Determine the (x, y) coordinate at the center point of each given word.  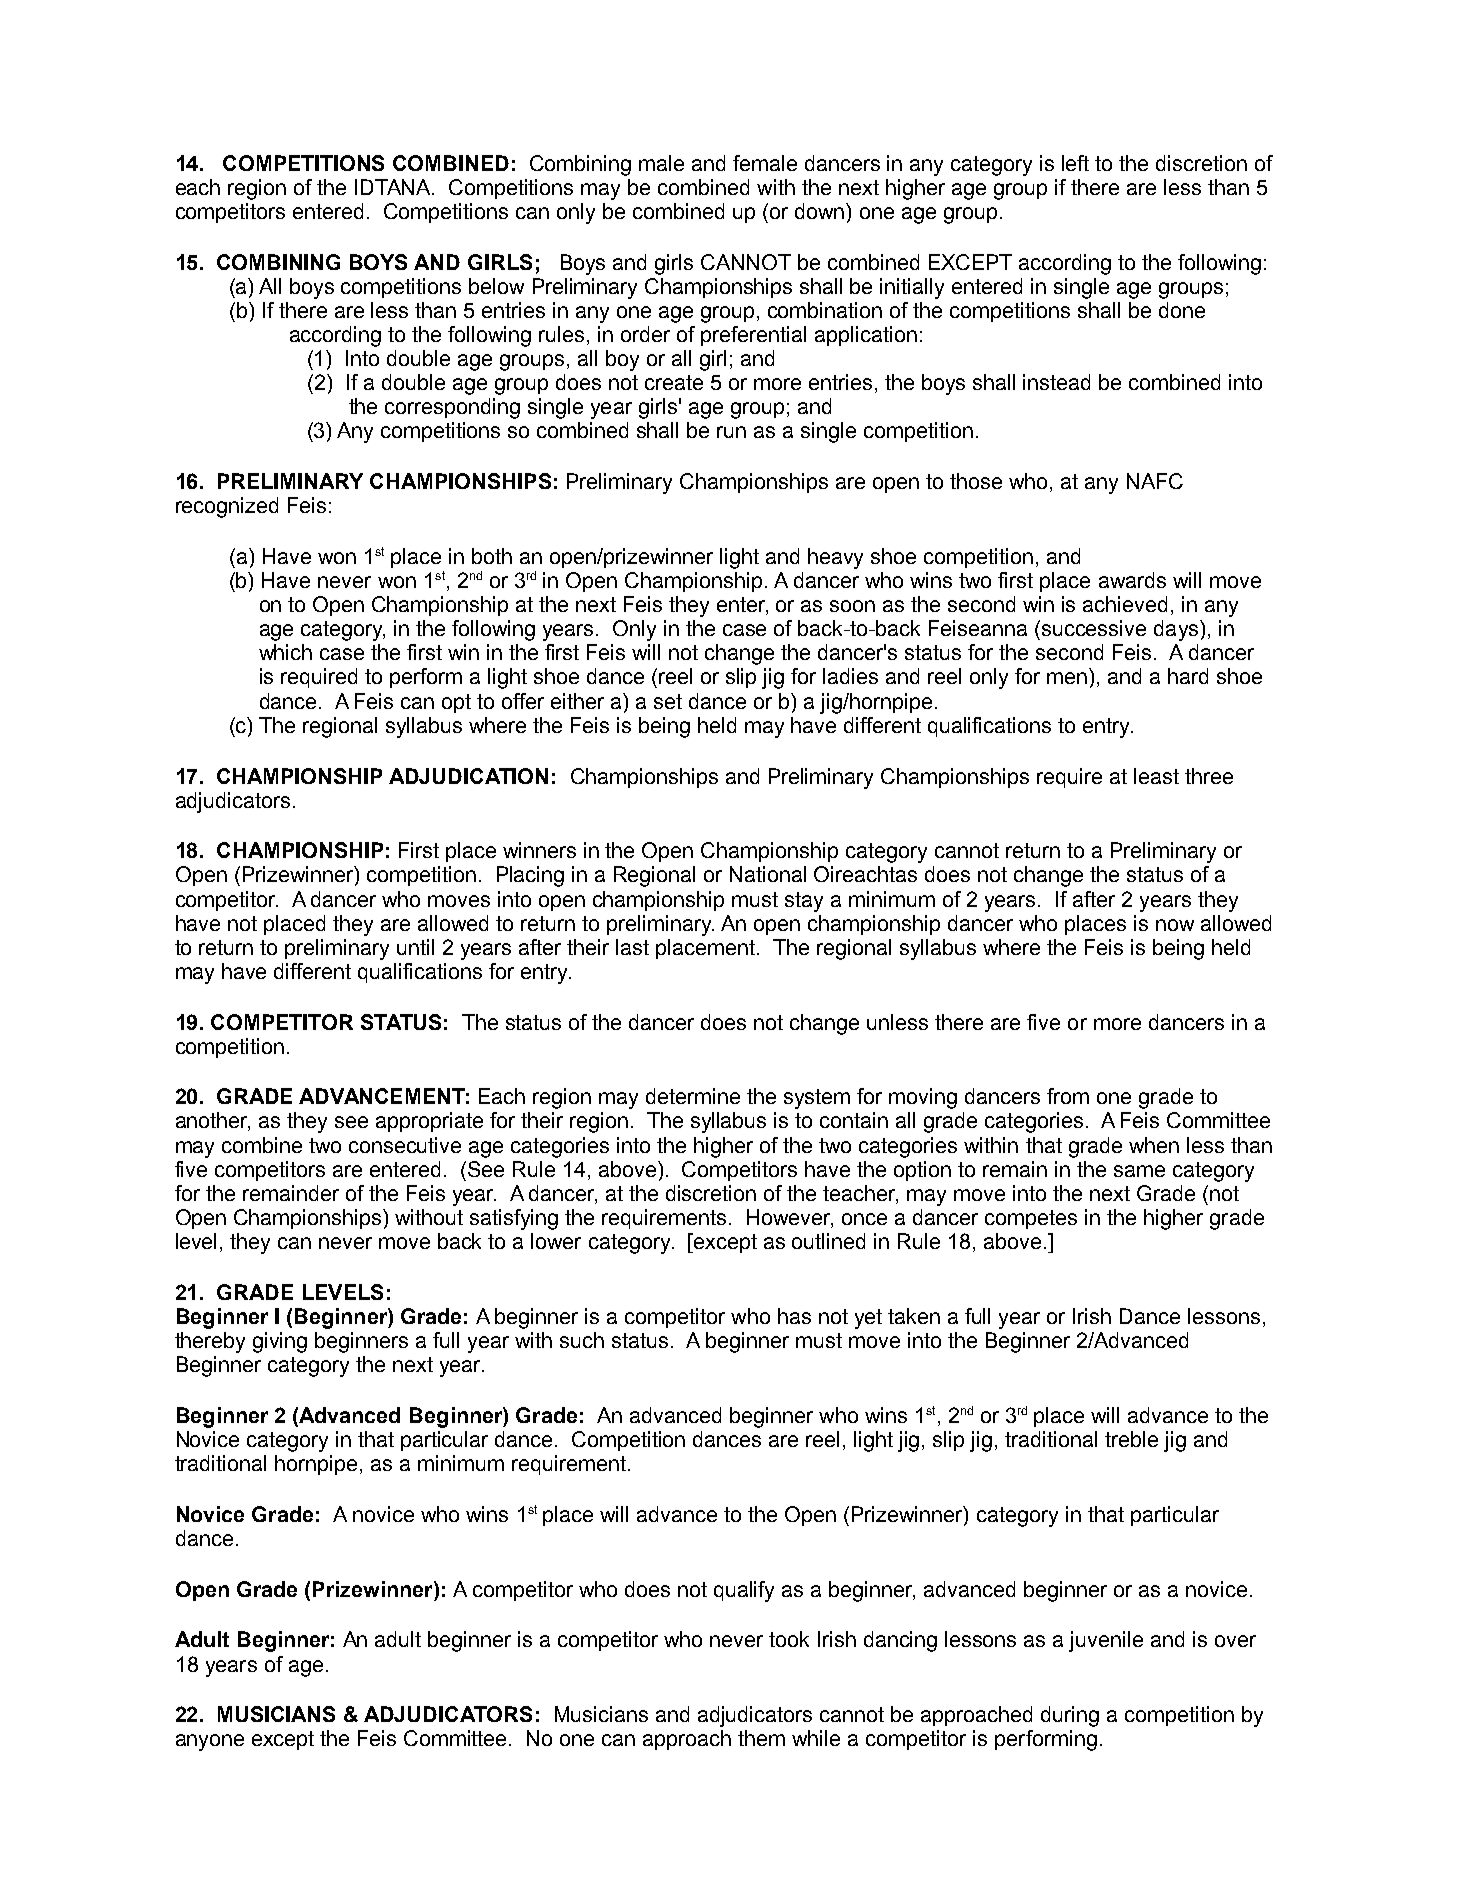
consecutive (405, 1145)
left (1075, 163)
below (496, 286)
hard (1188, 676)
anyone (210, 1742)
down (819, 211)
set (668, 701)
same (1139, 1171)
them (761, 1738)
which (285, 652)
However (790, 1218)
